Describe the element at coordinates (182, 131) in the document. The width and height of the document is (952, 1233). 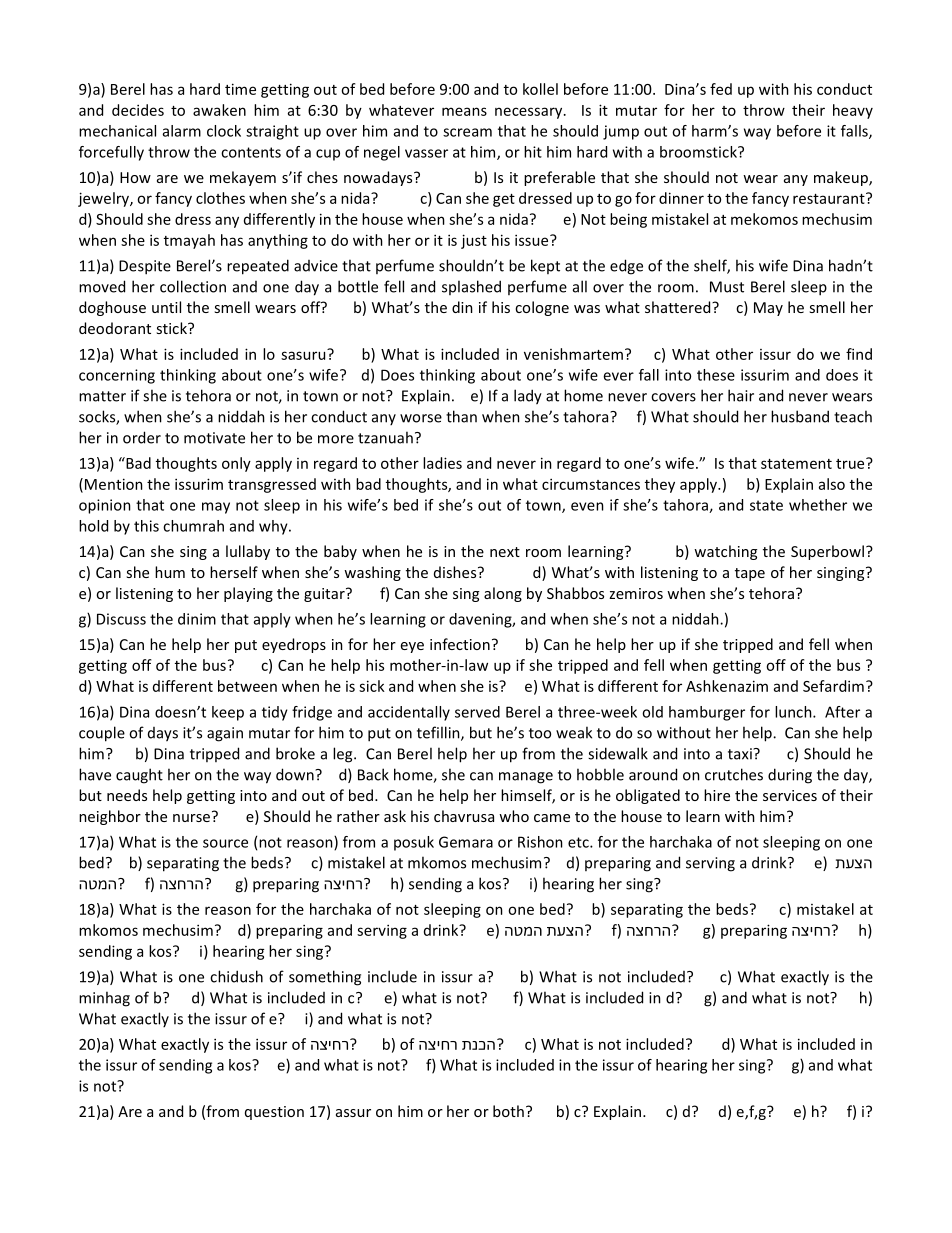
I see `alarm` at that location.
